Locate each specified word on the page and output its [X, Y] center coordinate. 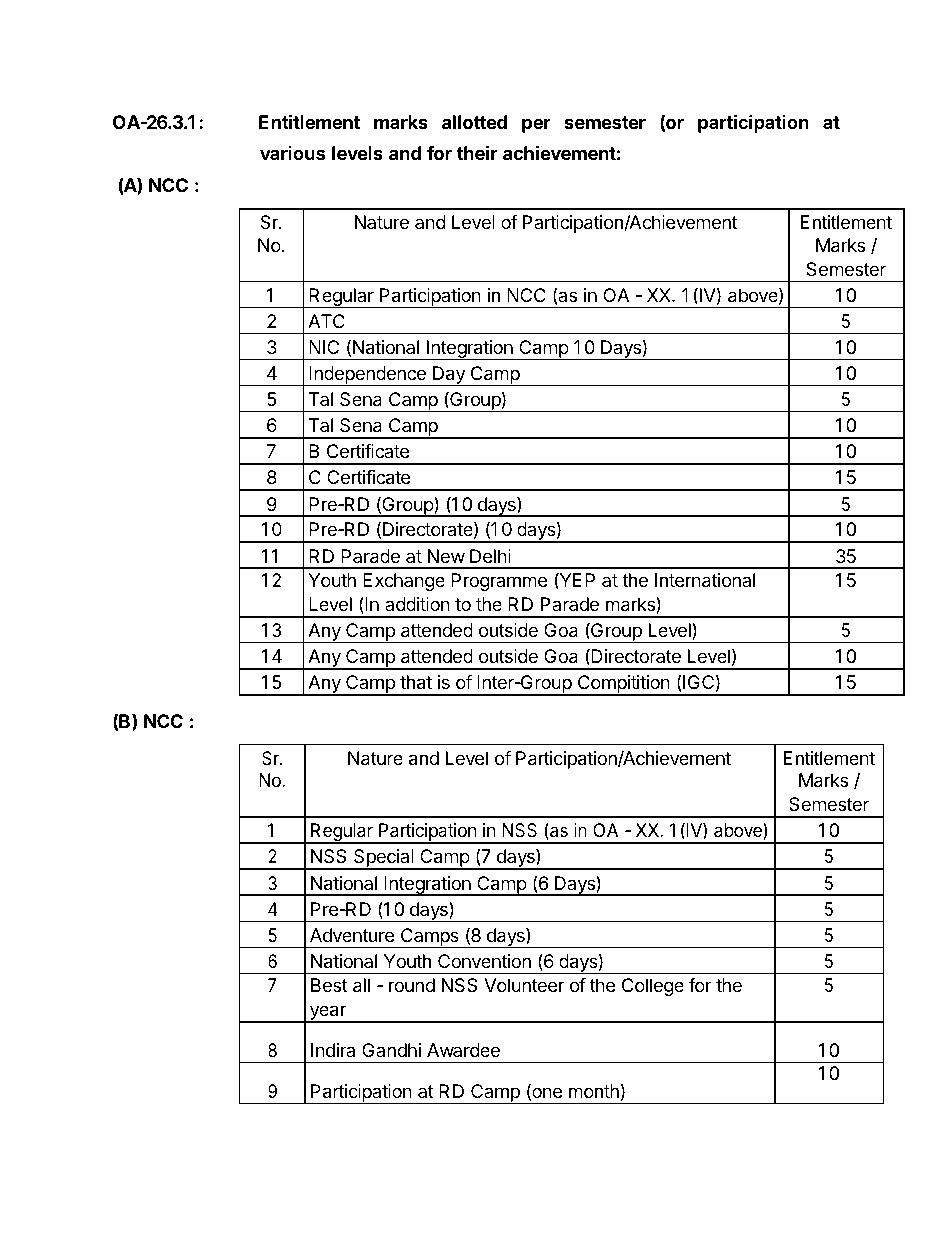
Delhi [490, 556]
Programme [499, 582]
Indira [333, 1050]
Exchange [404, 582]
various [293, 153]
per [536, 125]
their [477, 152]
